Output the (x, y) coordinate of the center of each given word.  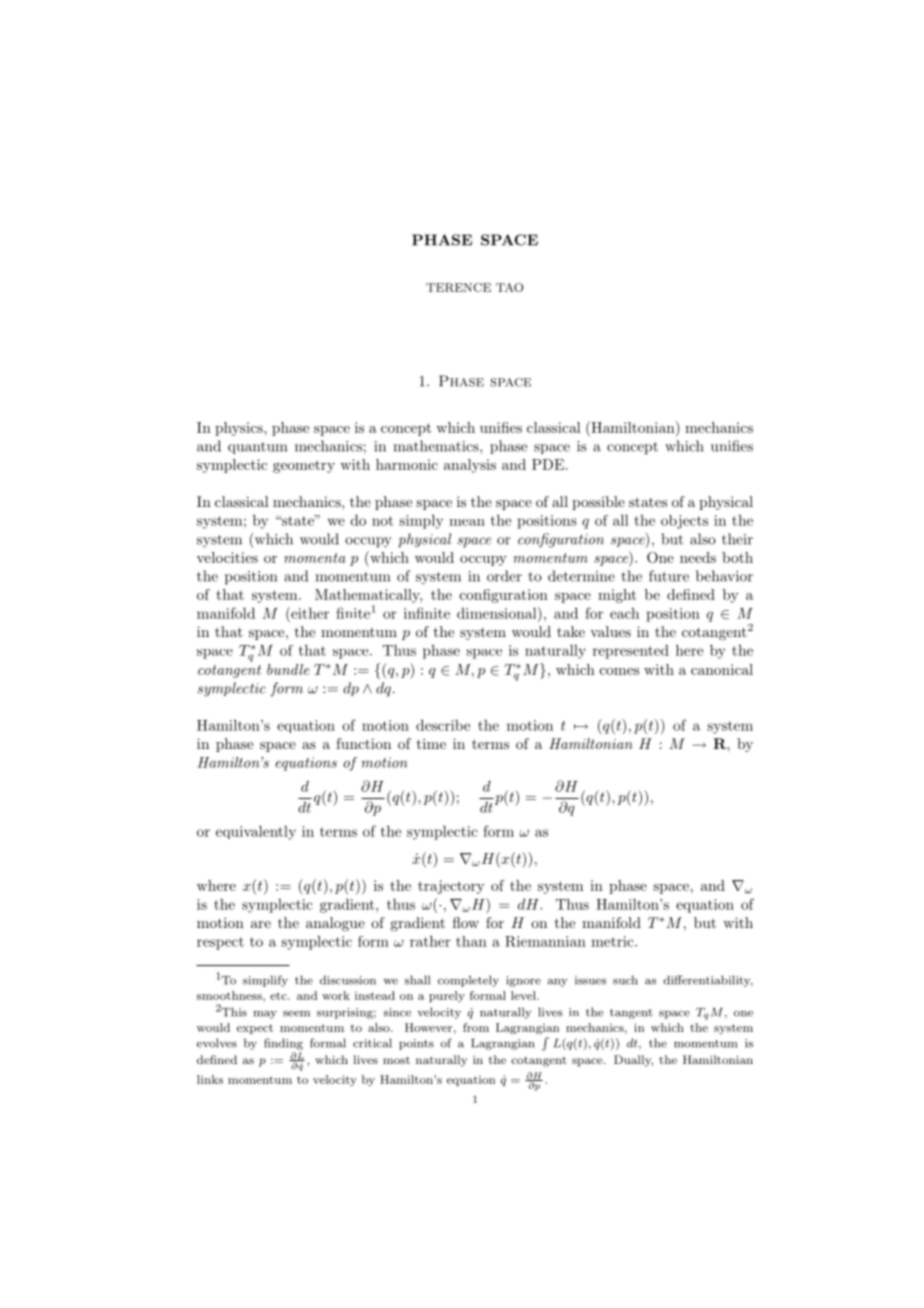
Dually (633, 1061)
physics (240, 429)
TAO (509, 287)
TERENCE (458, 287)
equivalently (256, 833)
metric (613, 941)
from (476, 1027)
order (504, 576)
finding (283, 1044)
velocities (227, 557)
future (669, 576)
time (431, 743)
